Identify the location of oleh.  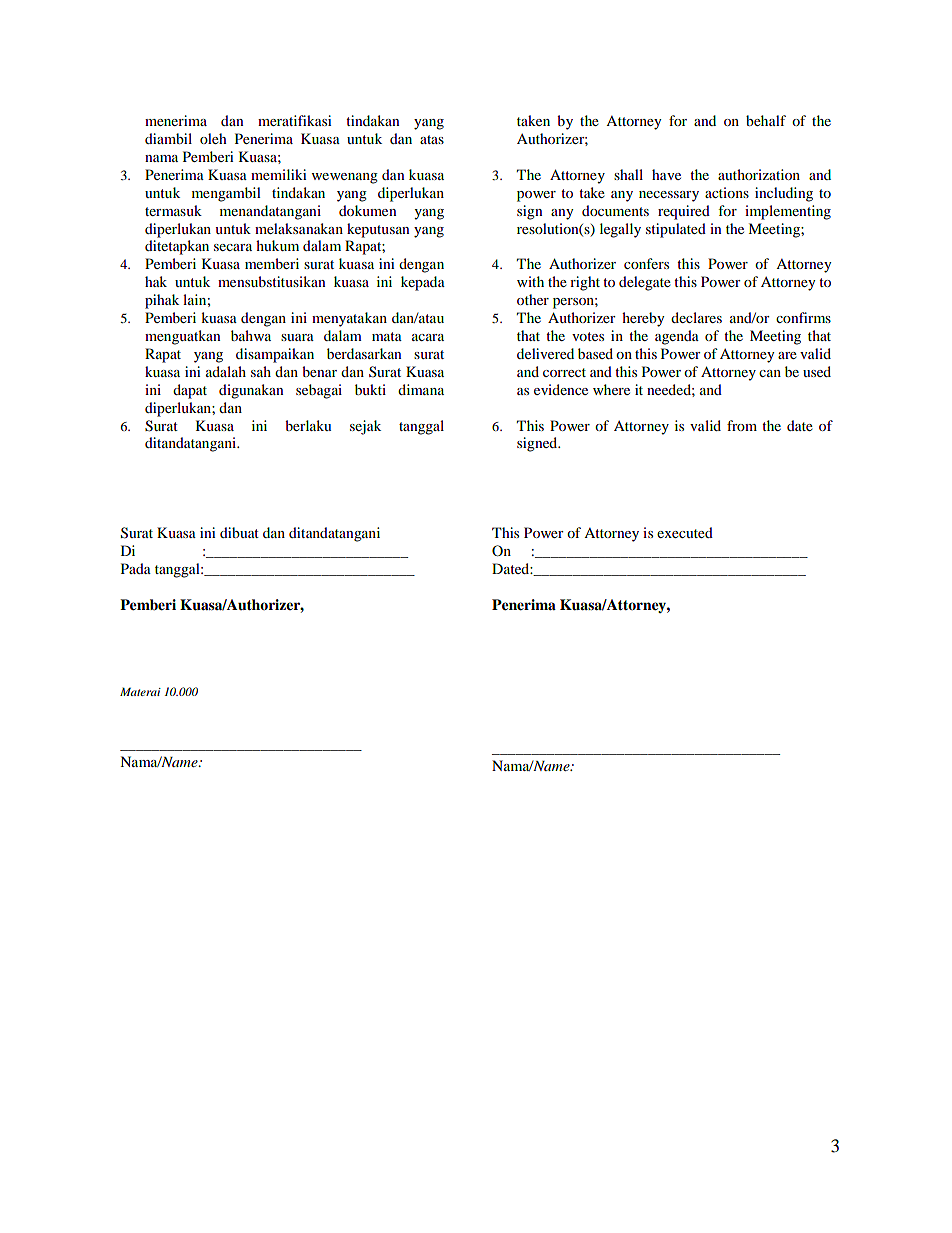
(213, 138).
